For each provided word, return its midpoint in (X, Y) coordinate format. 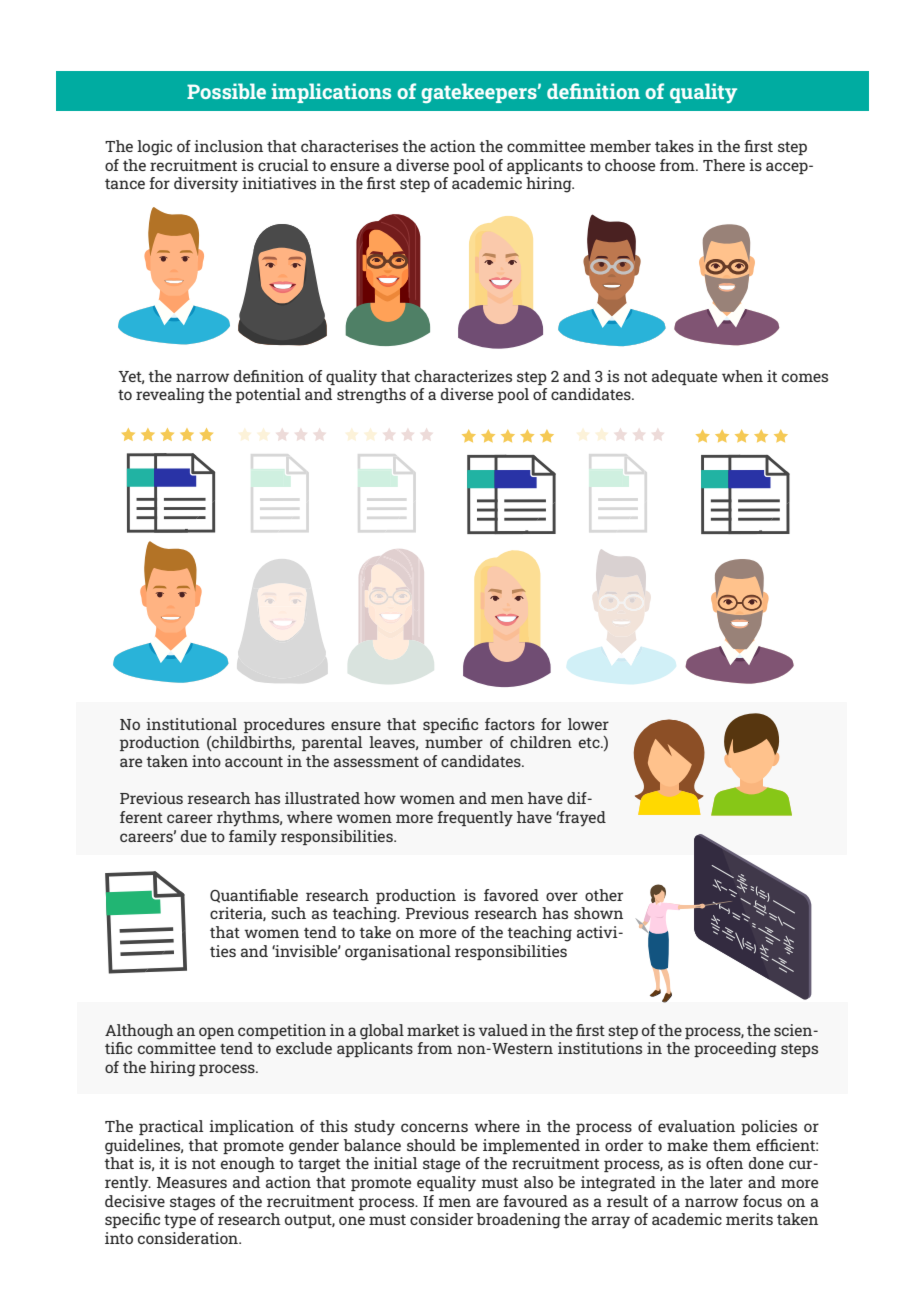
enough (248, 1165)
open (216, 1033)
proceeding (735, 1050)
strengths (371, 396)
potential (268, 395)
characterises (349, 146)
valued (503, 1030)
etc (590, 743)
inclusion (228, 146)
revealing (170, 396)
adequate (684, 377)
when (742, 376)
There (724, 165)
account (254, 762)
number (454, 742)
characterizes (463, 376)
